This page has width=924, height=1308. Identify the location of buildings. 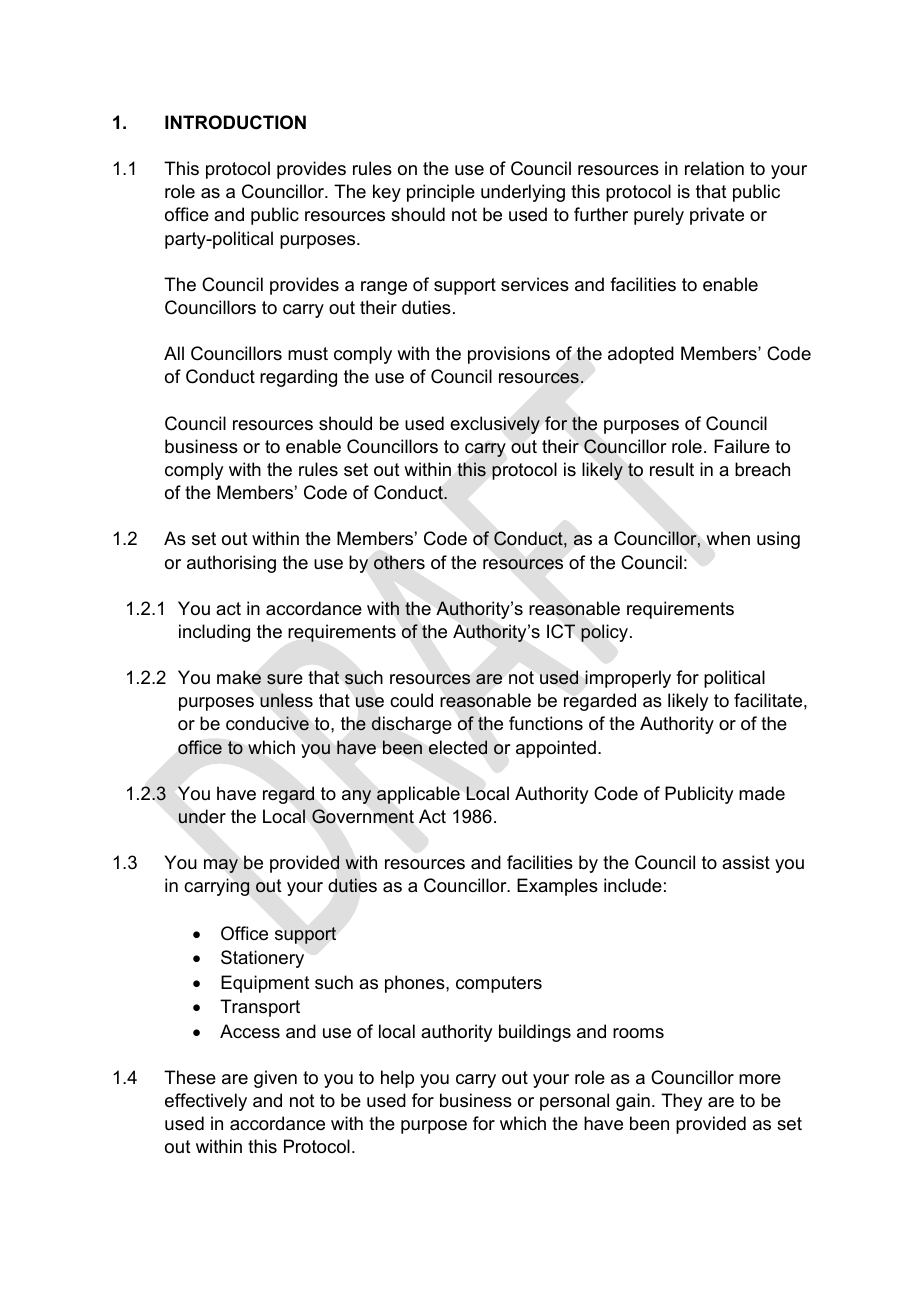
(535, 1033).
